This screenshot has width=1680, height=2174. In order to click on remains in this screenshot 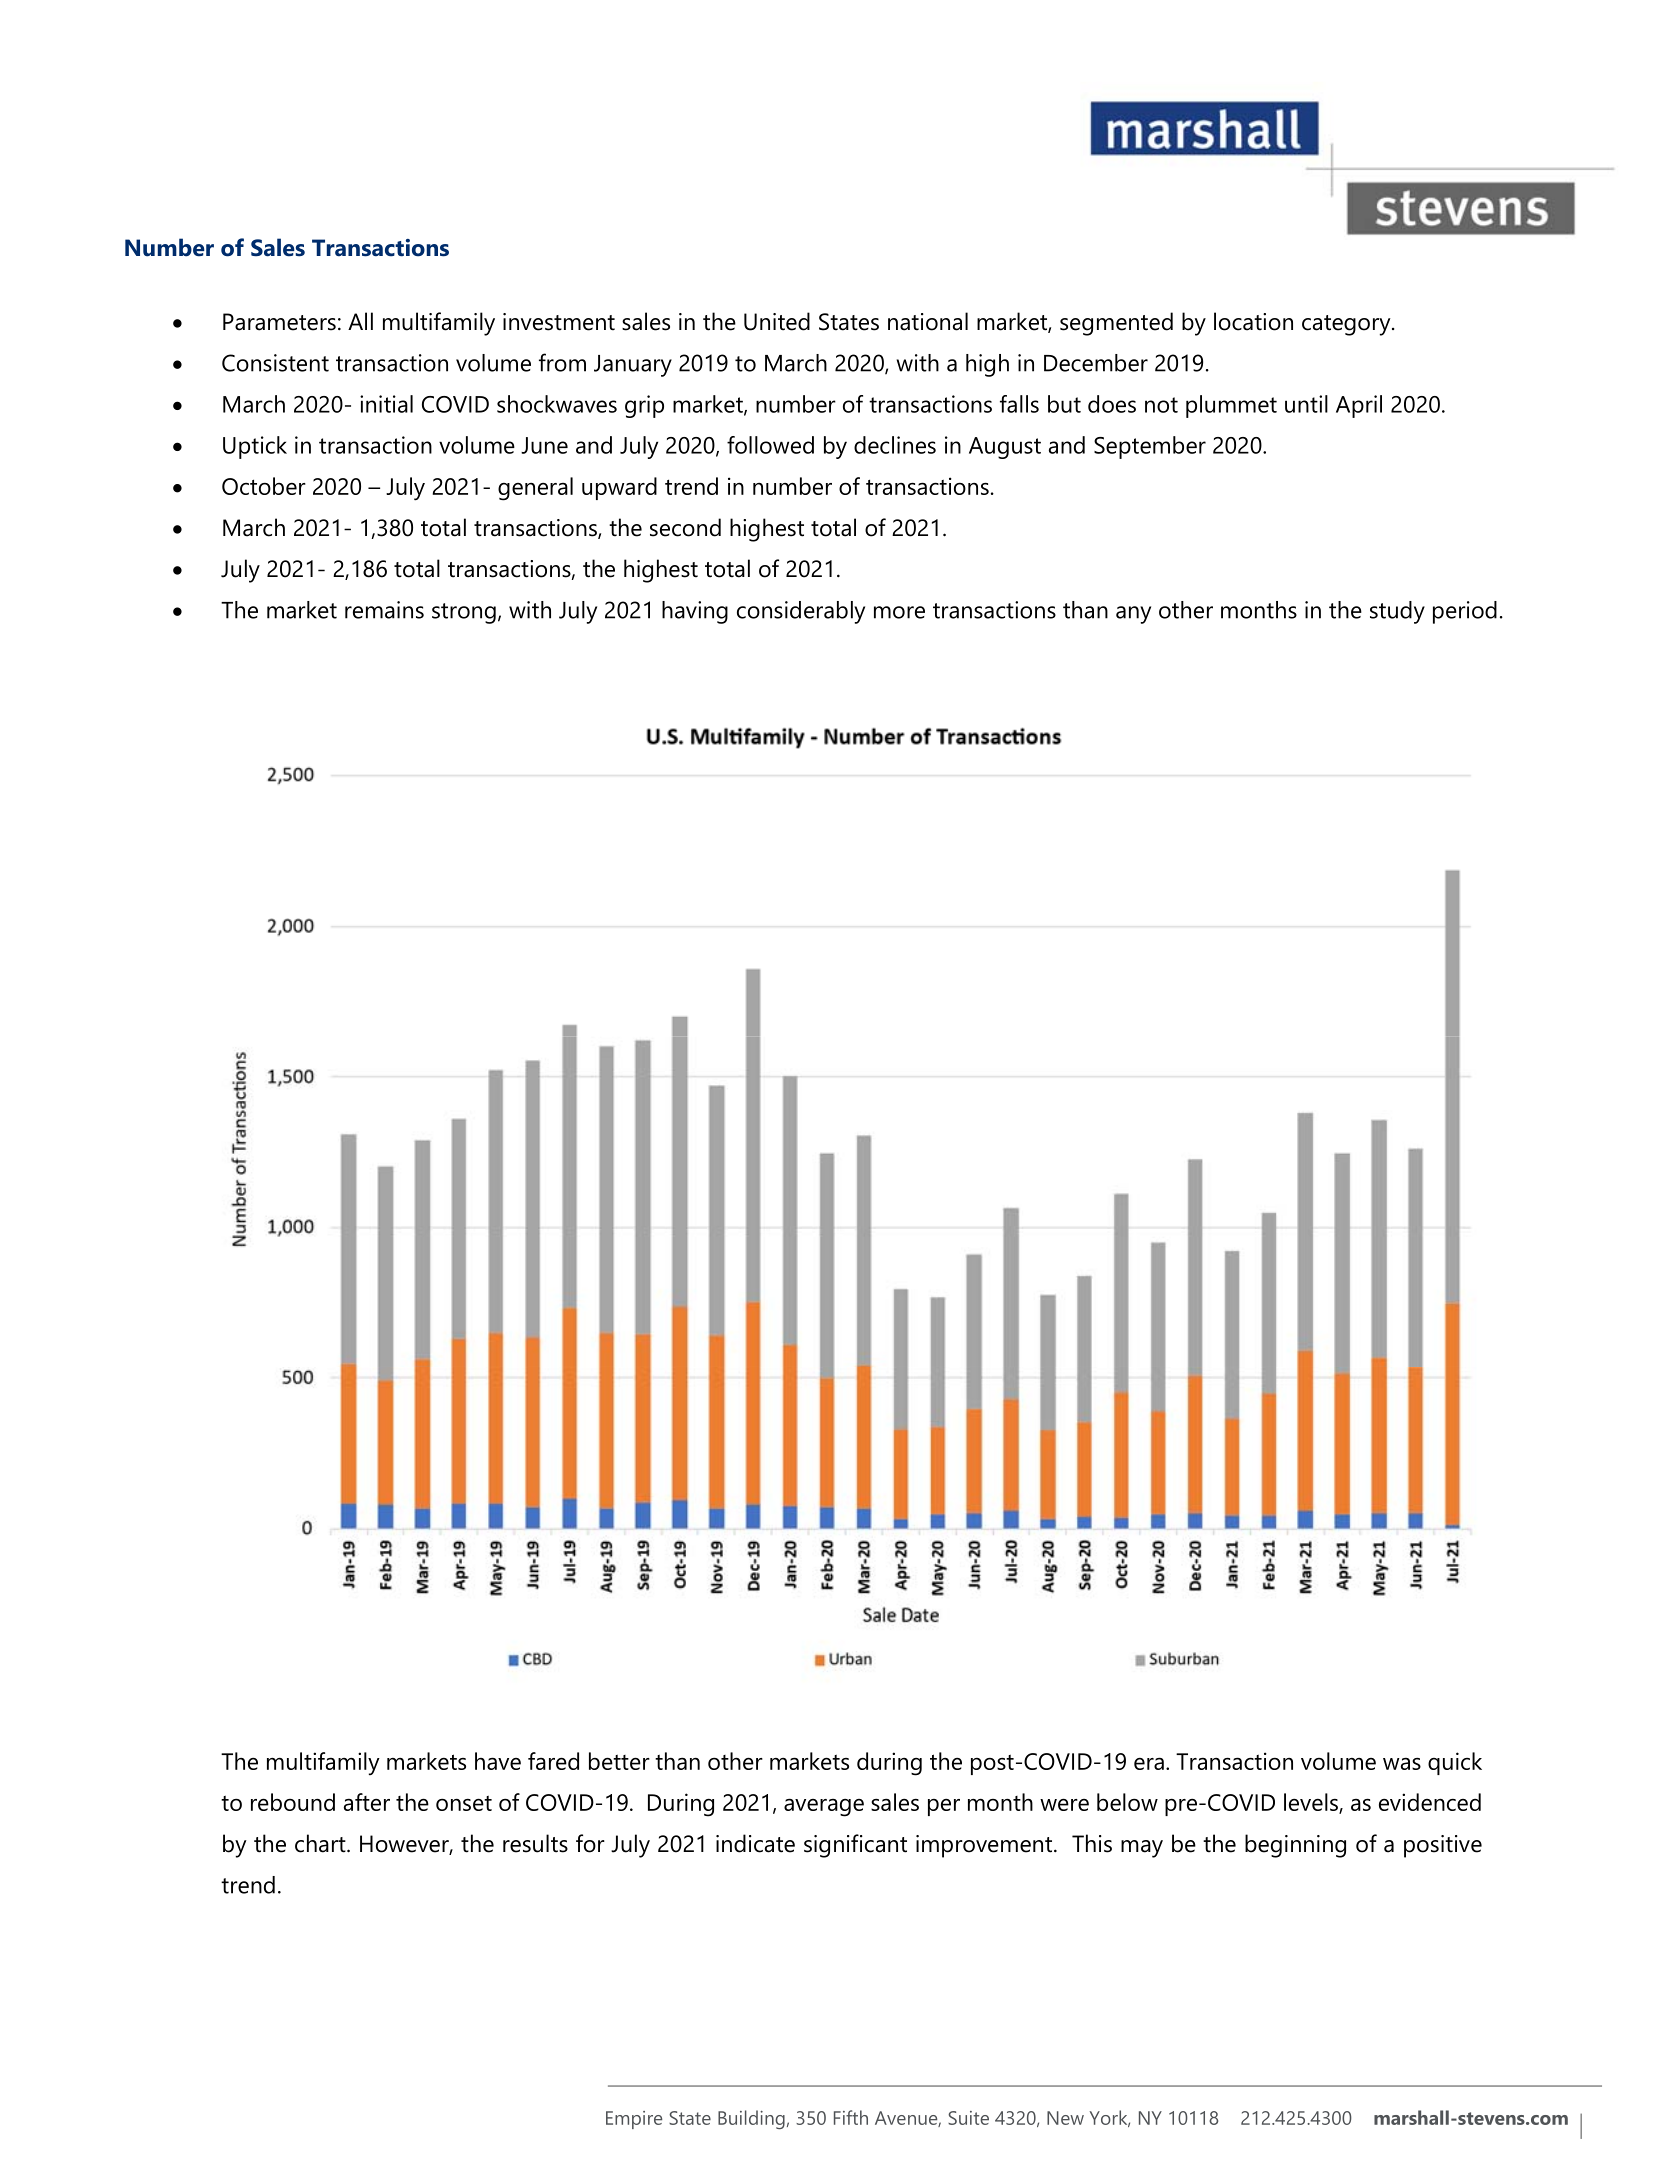, I will do `click(384, 610)`.
